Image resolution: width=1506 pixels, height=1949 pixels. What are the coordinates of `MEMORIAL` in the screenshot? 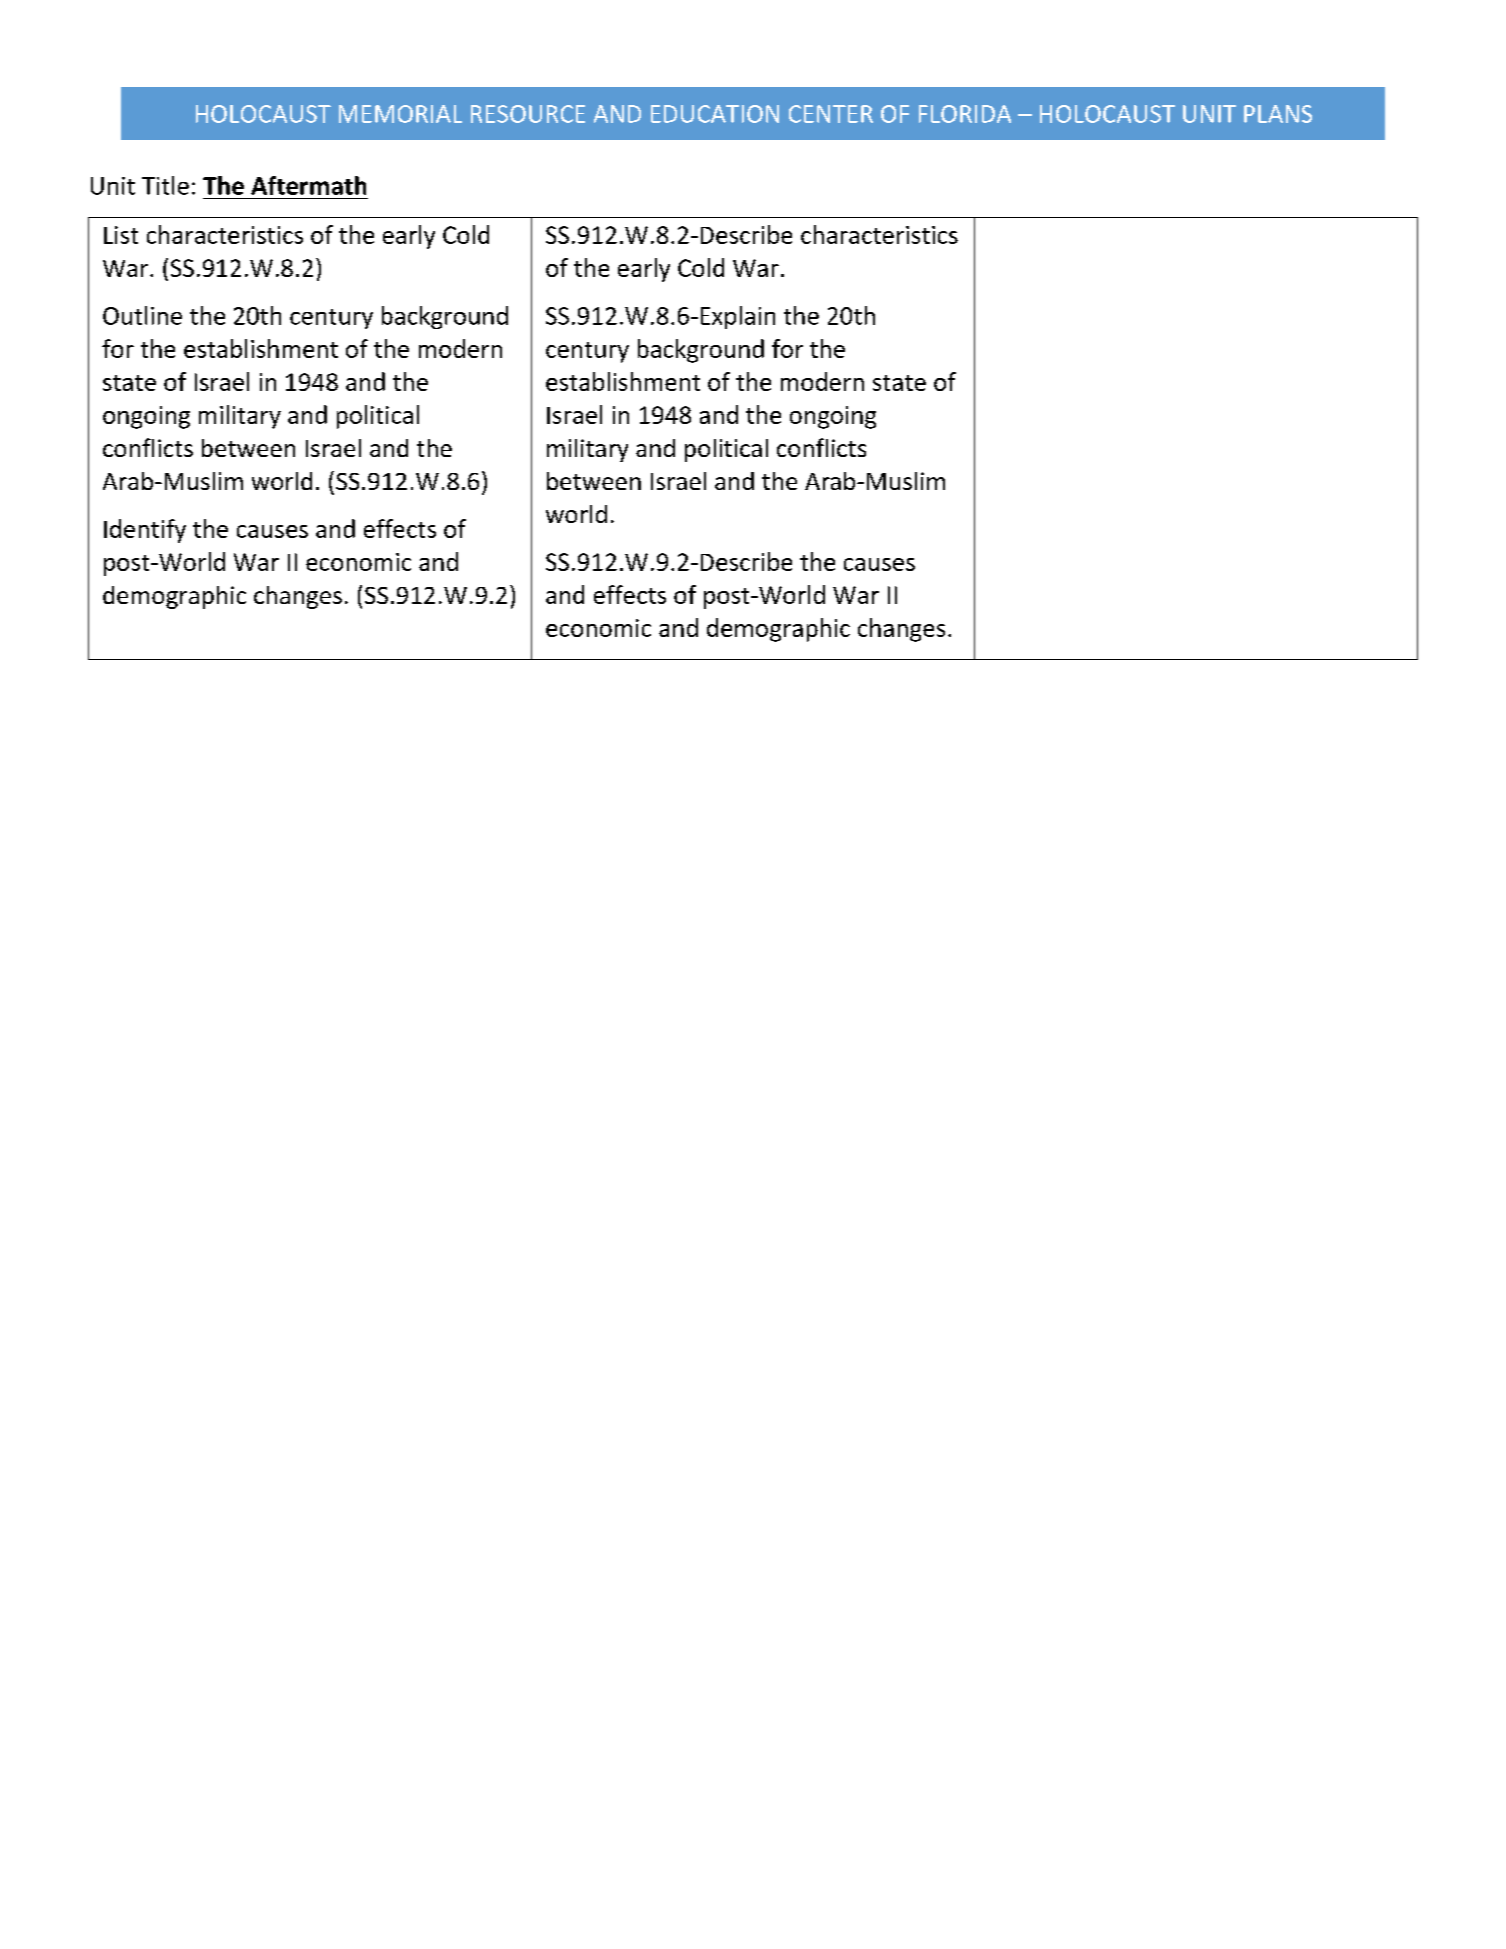 It's located at (400, 114).
